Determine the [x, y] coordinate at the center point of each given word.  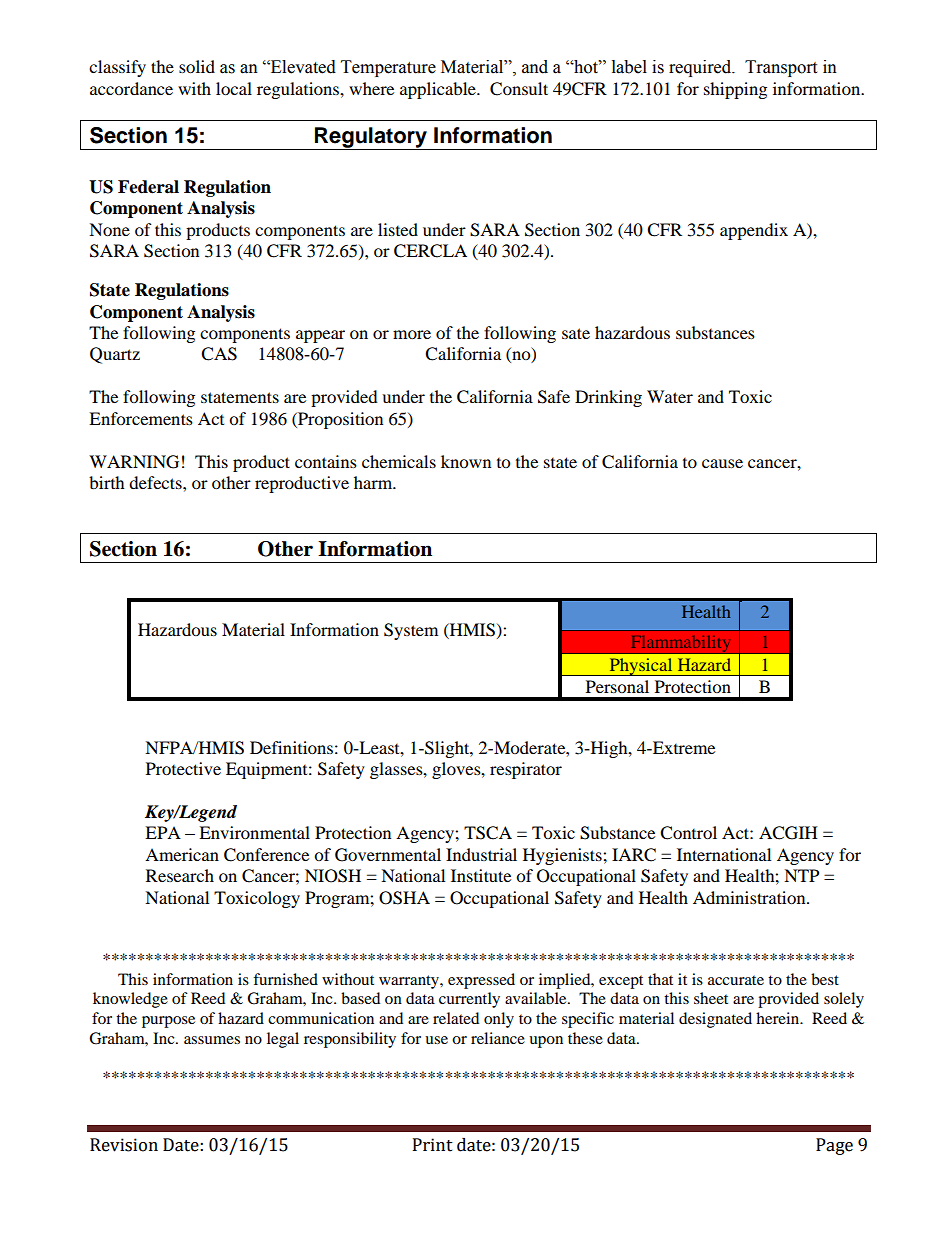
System [411, 631]
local [234, 88]
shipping [735, 90]
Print [433, 1145]
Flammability [680, 644]
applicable [439, 90]
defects [156, 482]
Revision [124, 1145]
